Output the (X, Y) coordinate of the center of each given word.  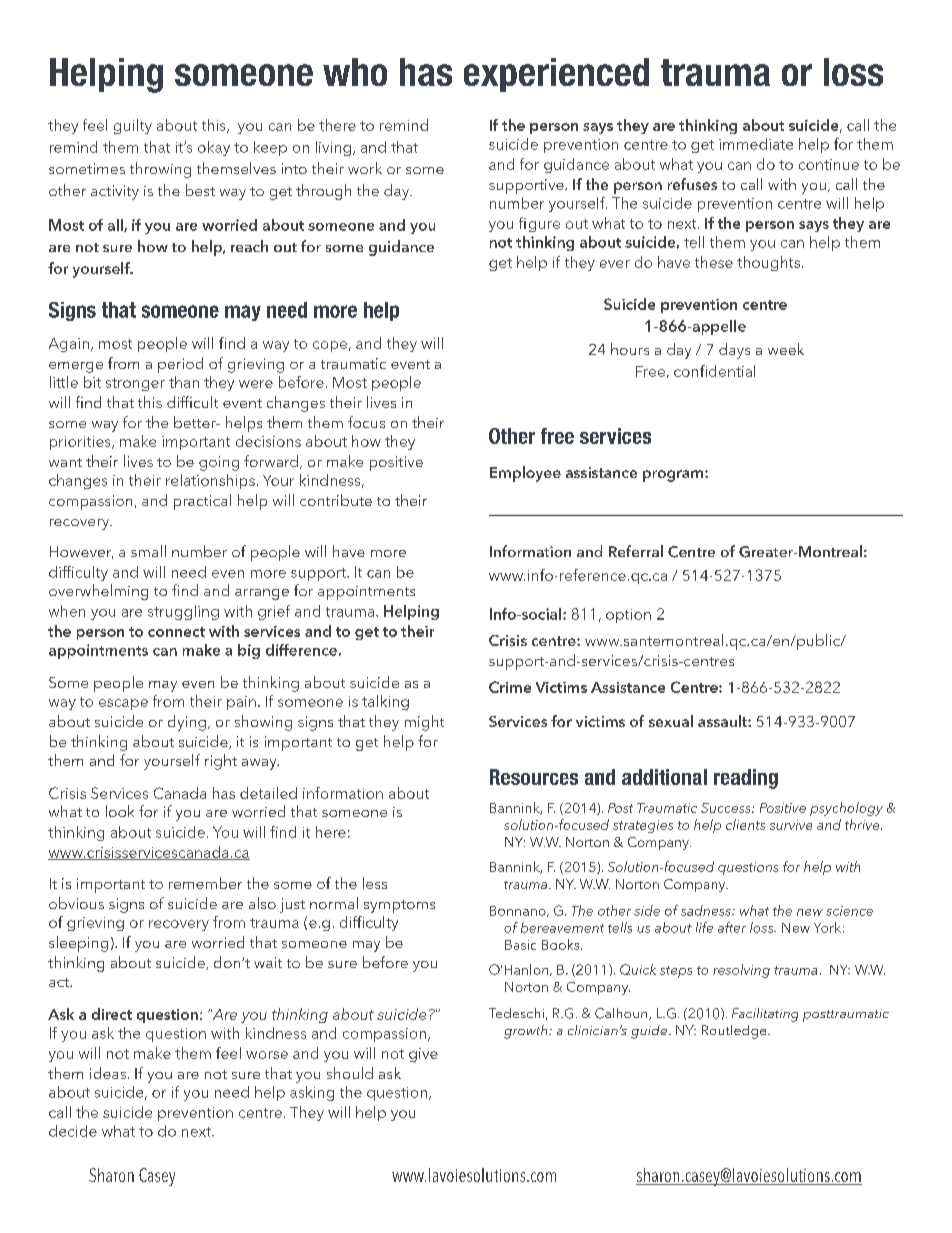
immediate (756, 144)
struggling (183, 612)
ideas (108, 1073)
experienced (556, 75)
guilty (133, 126)
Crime (510, 687)
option (628, 616)
